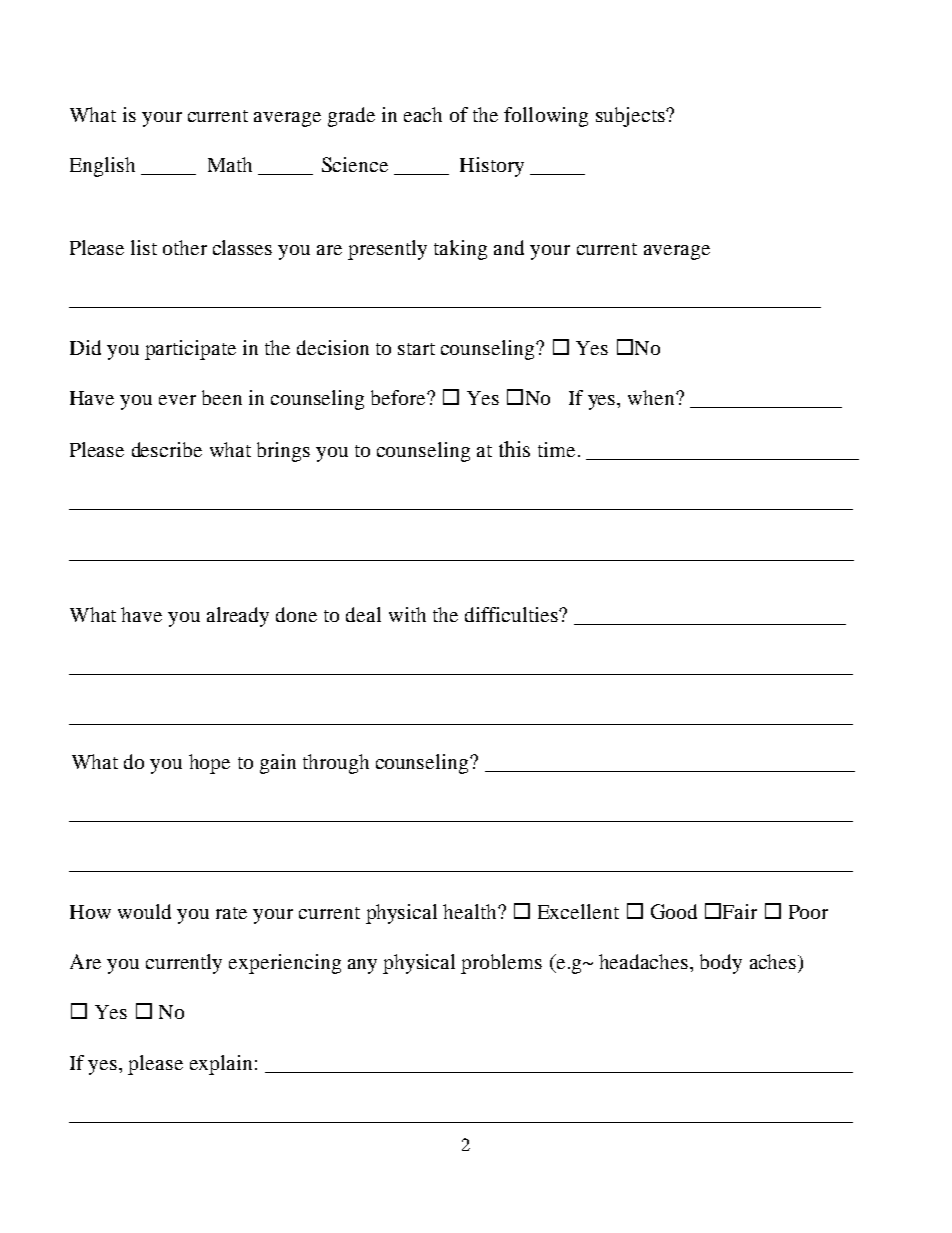 The width and height of the page is (952, 1233). I want to click on Good, so click(674, 911).
